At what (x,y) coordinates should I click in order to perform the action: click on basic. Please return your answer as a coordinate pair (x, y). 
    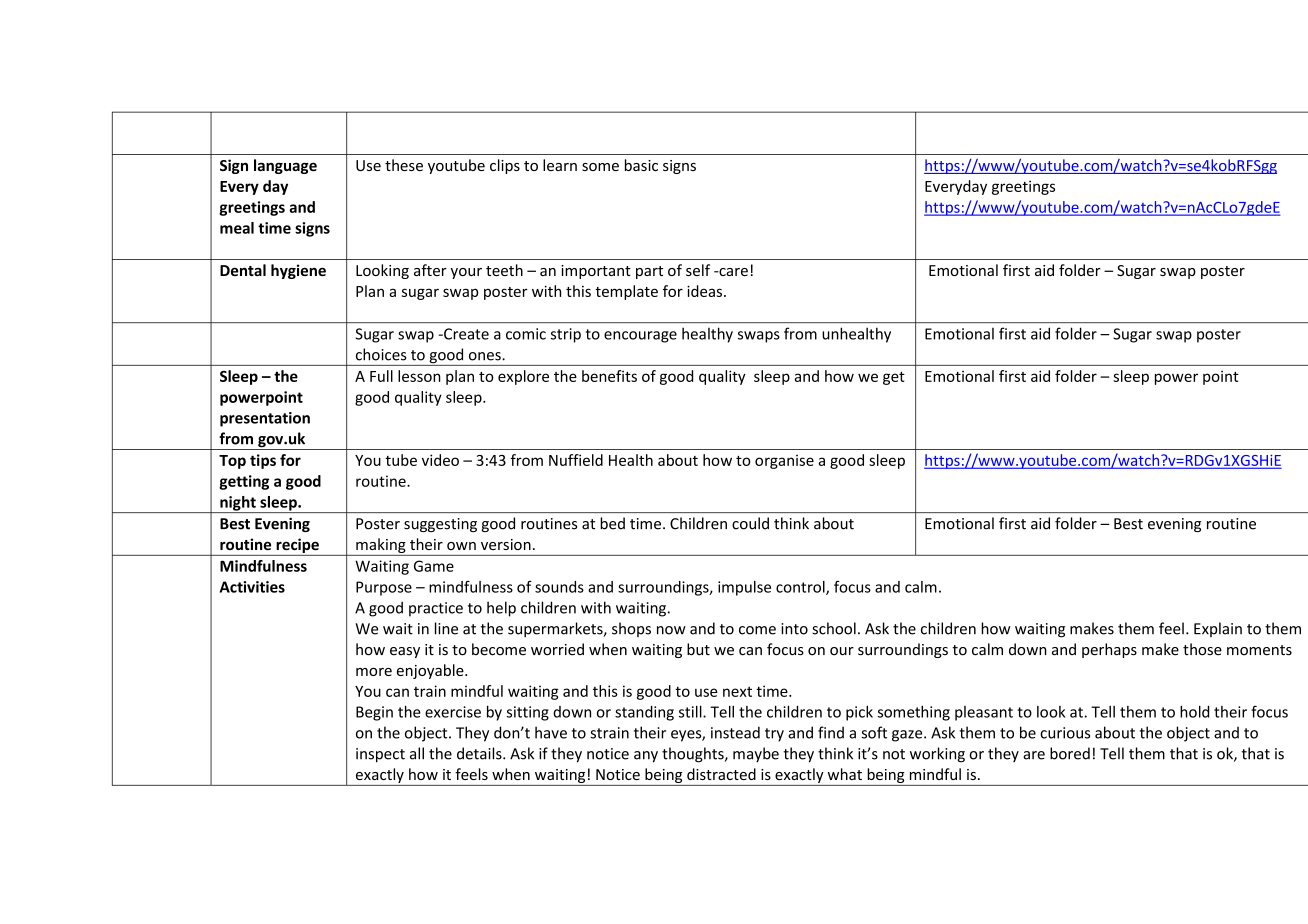
    Looking at the image, I should click on (641, 165).
